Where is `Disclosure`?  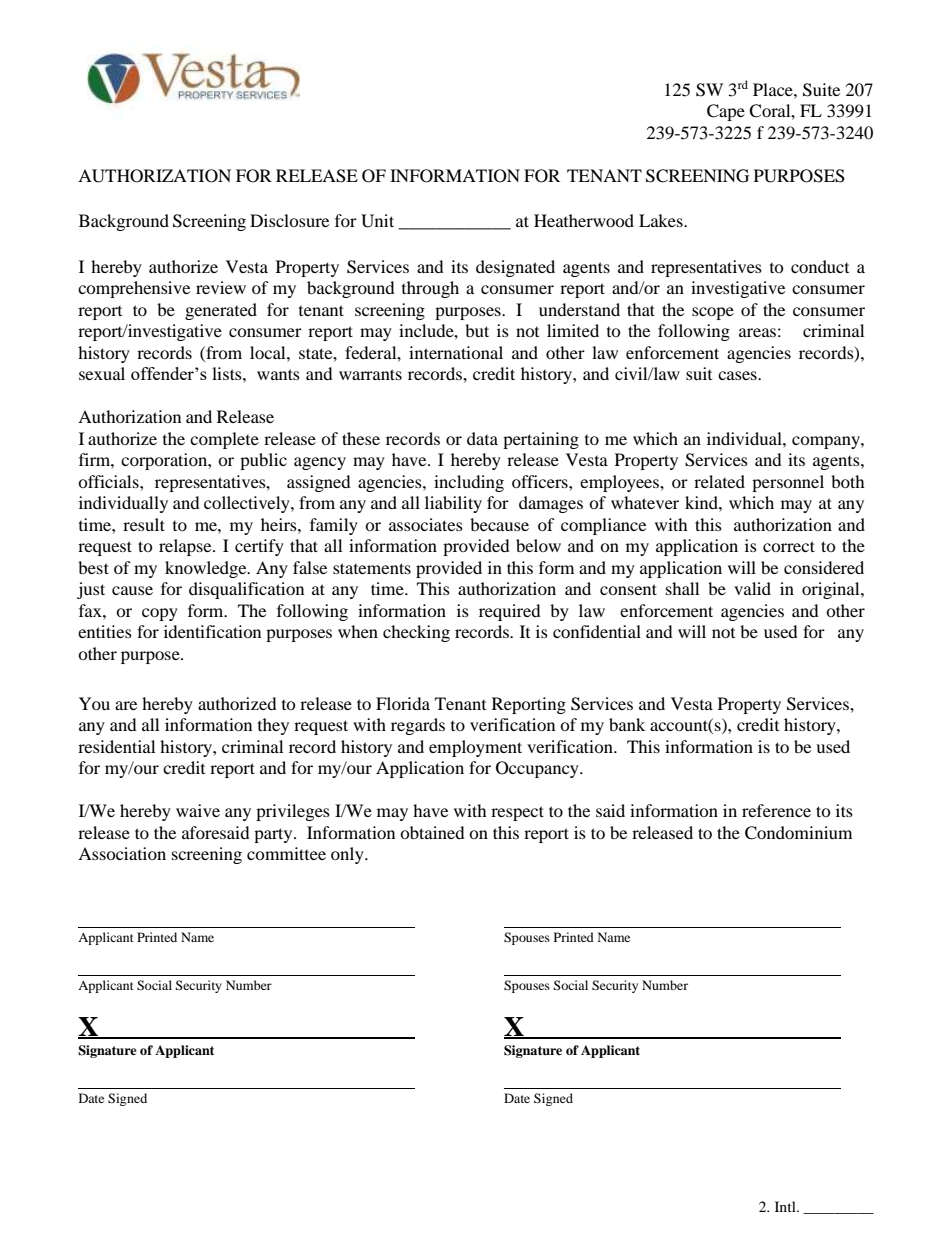 Disclosure is located at coordinates (289, 220).
